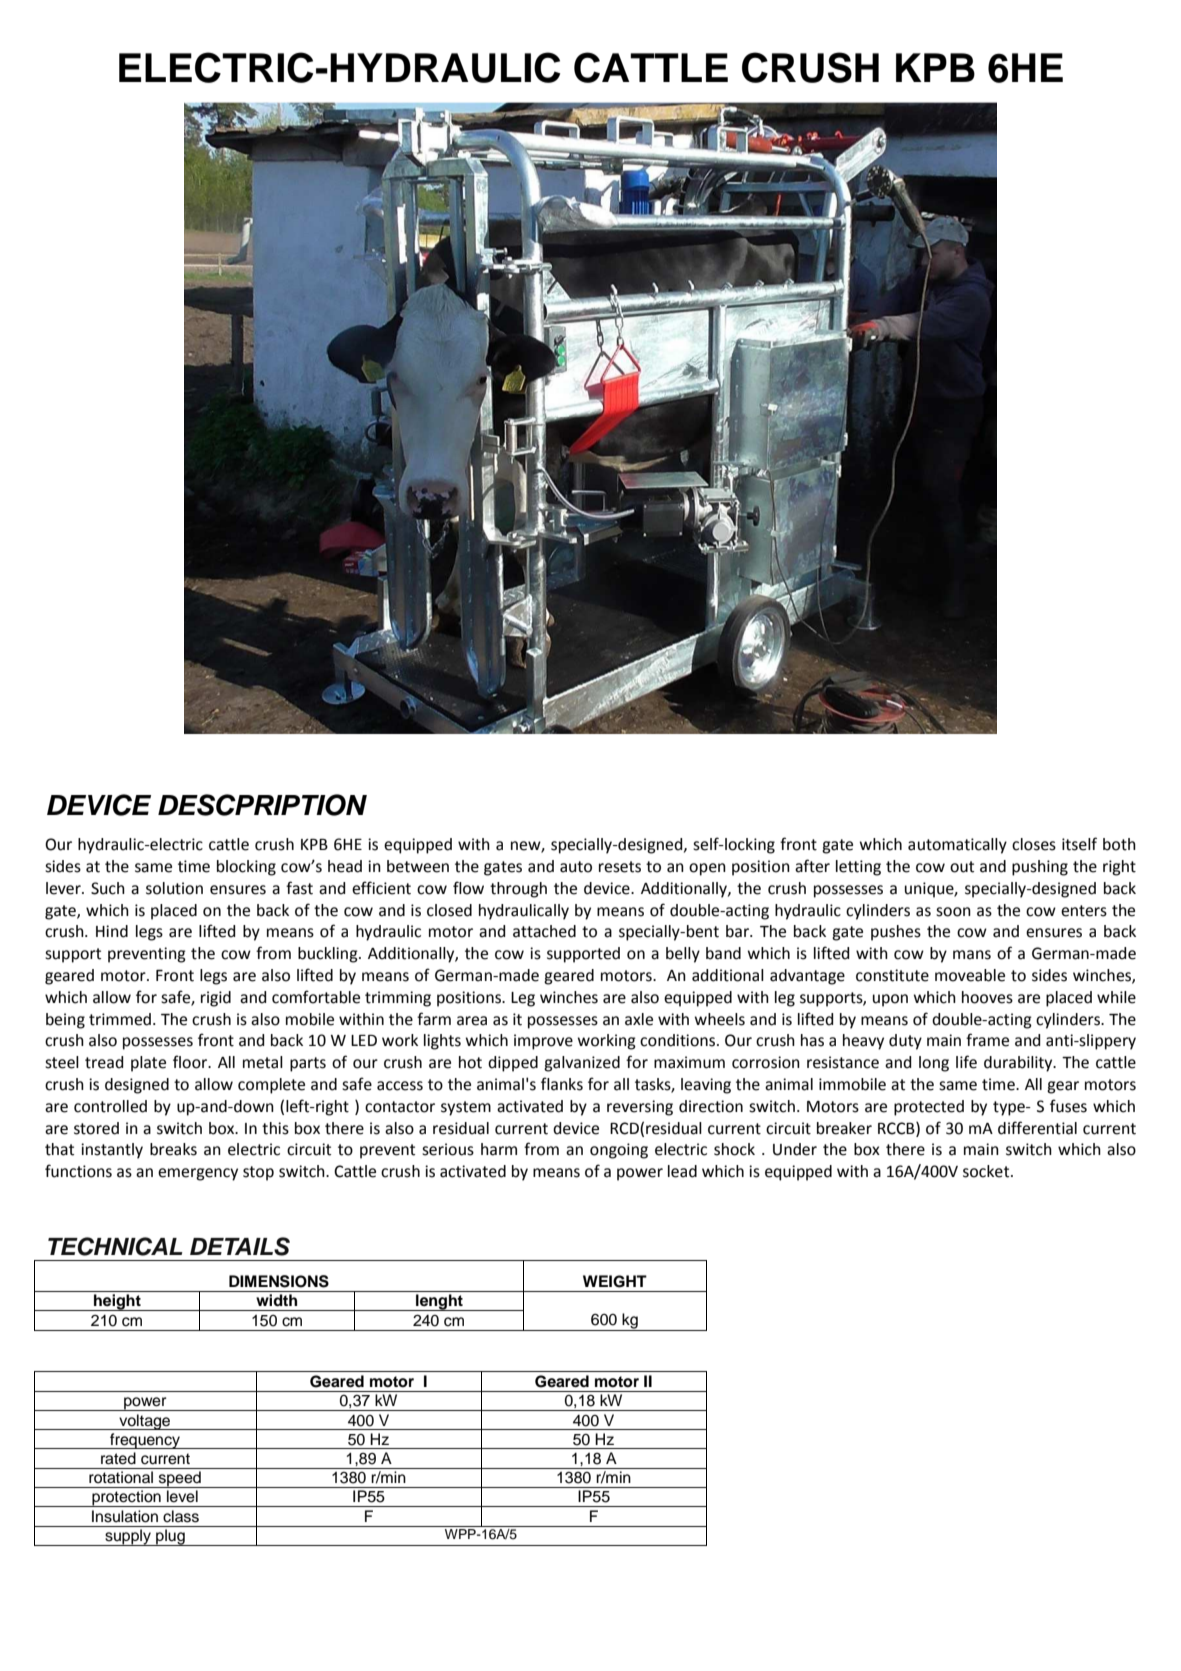 This page has width=1181, height=1671. Describe the element at coordinates (117, 1302) in the page. I see `height` at that location.
